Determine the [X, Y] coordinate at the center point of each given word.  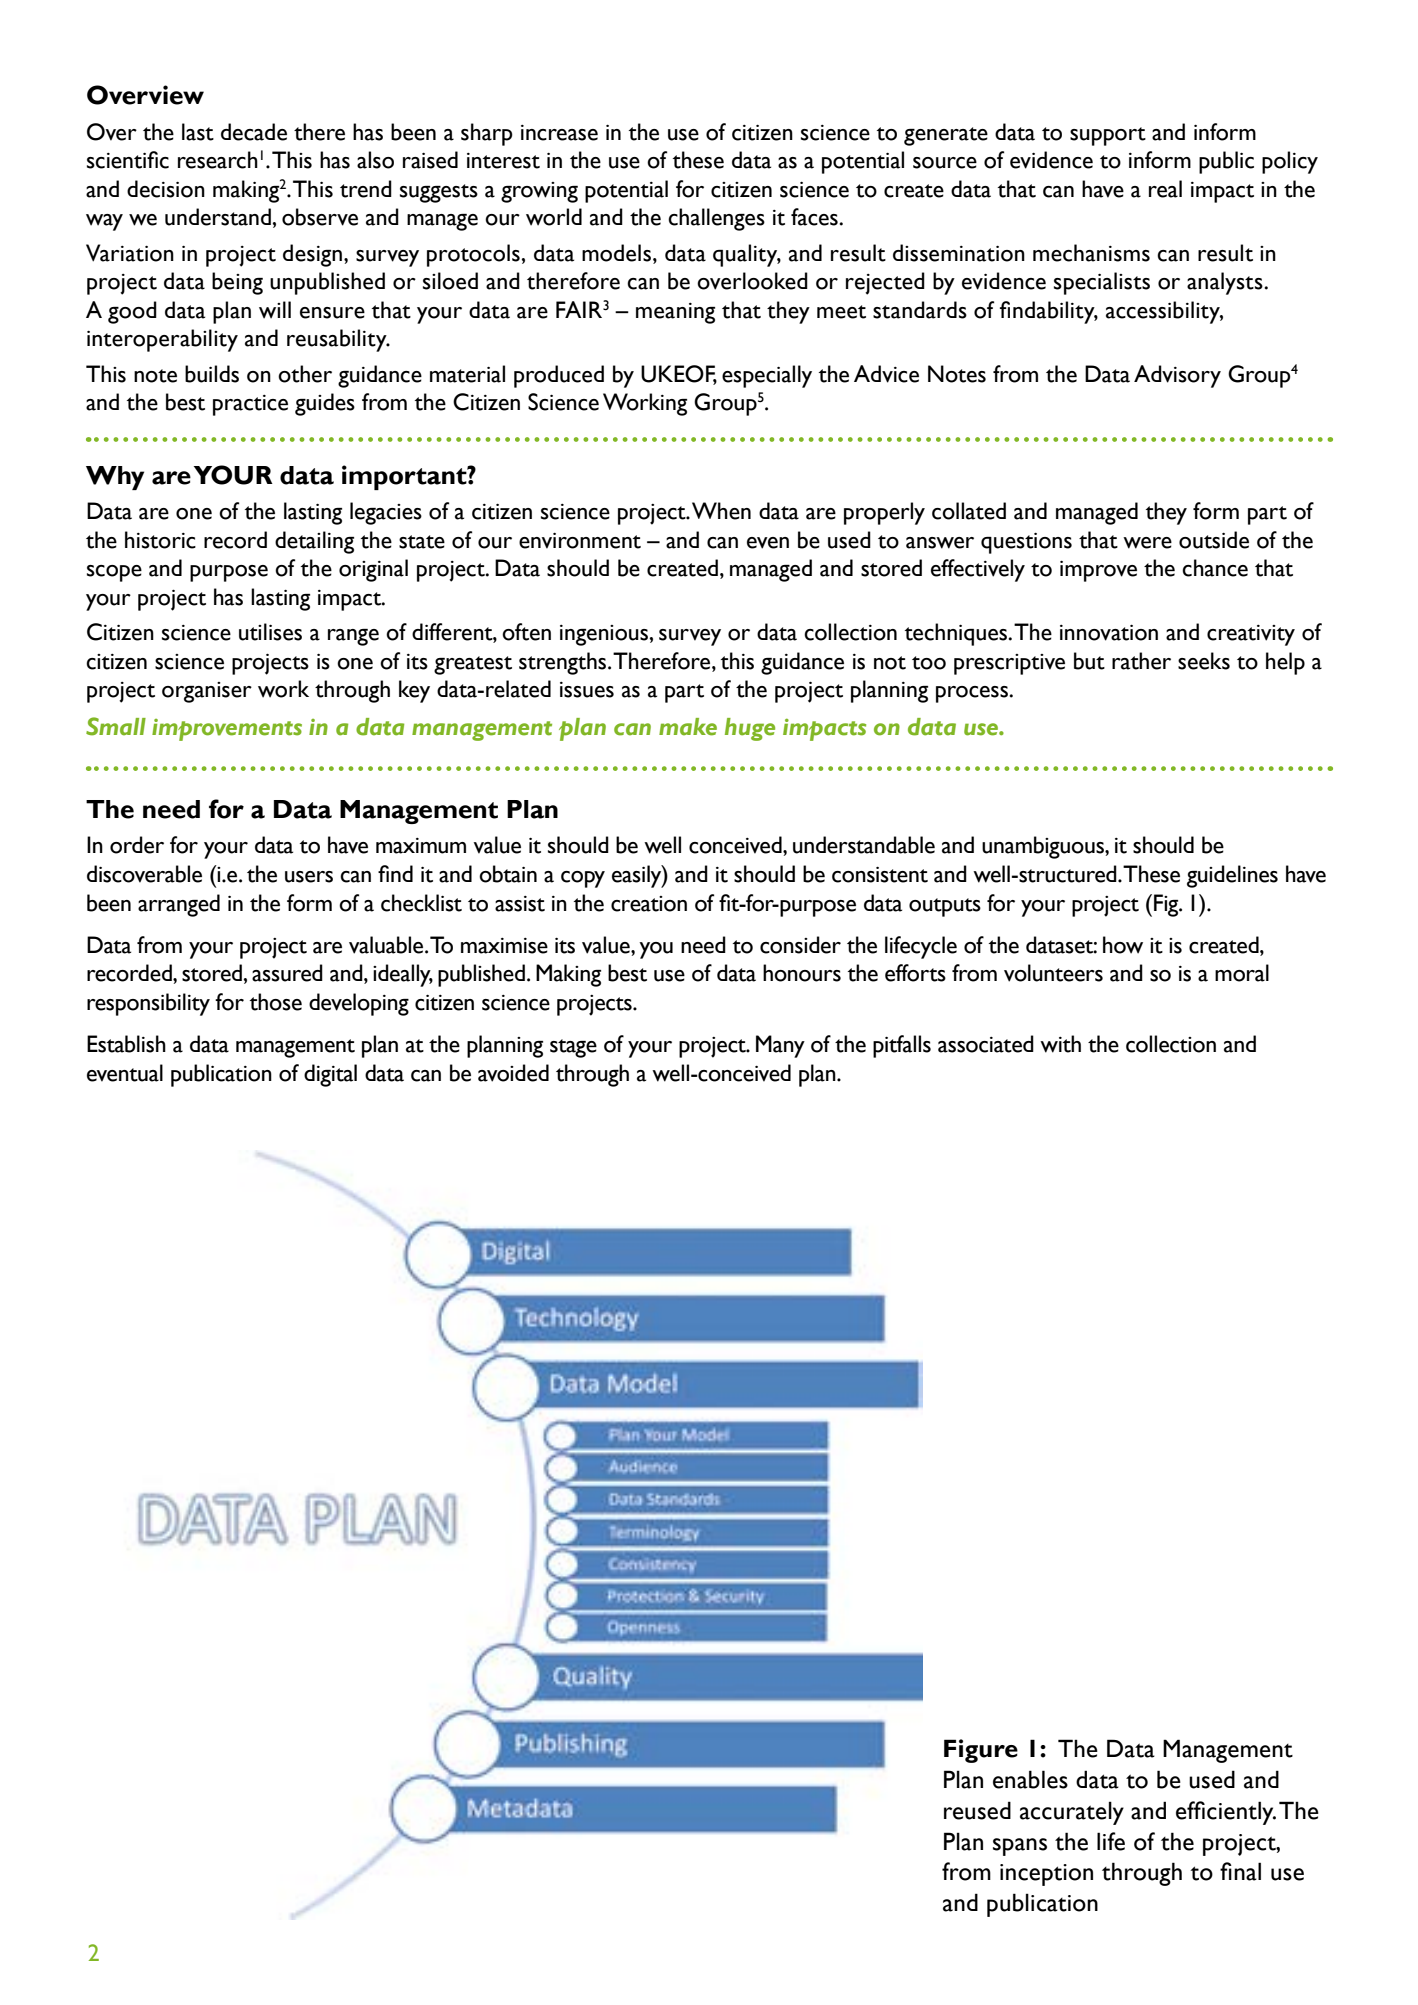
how [1123, 945]
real [1165, 189]
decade [254, 132]
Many [780, 1046]
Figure [981, 1751]
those [276, 1002]
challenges [716, 219]
